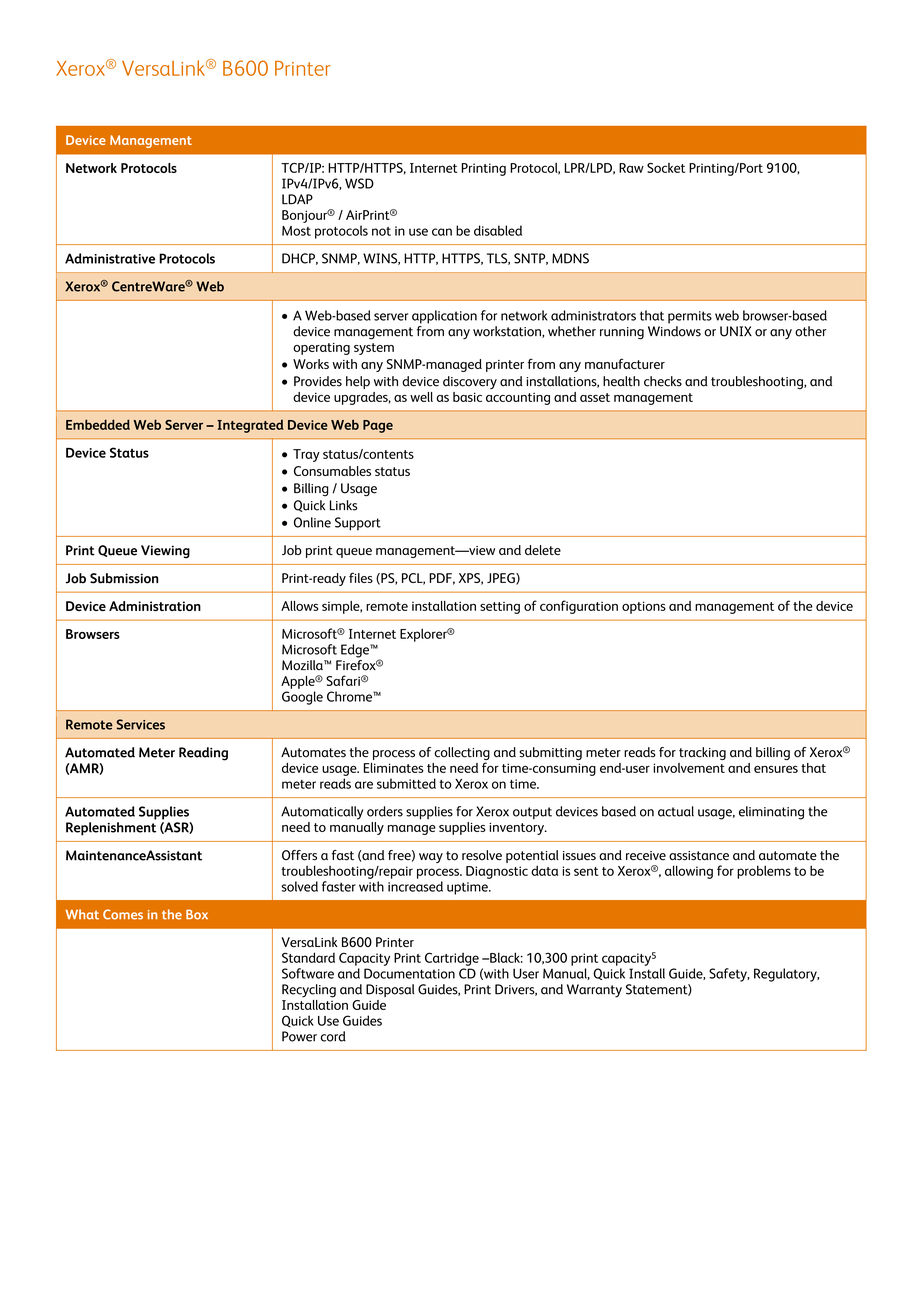  What do you see at coordinates (666, 168) in the page?
I see `Socket` at bounding box center [666, 168].
